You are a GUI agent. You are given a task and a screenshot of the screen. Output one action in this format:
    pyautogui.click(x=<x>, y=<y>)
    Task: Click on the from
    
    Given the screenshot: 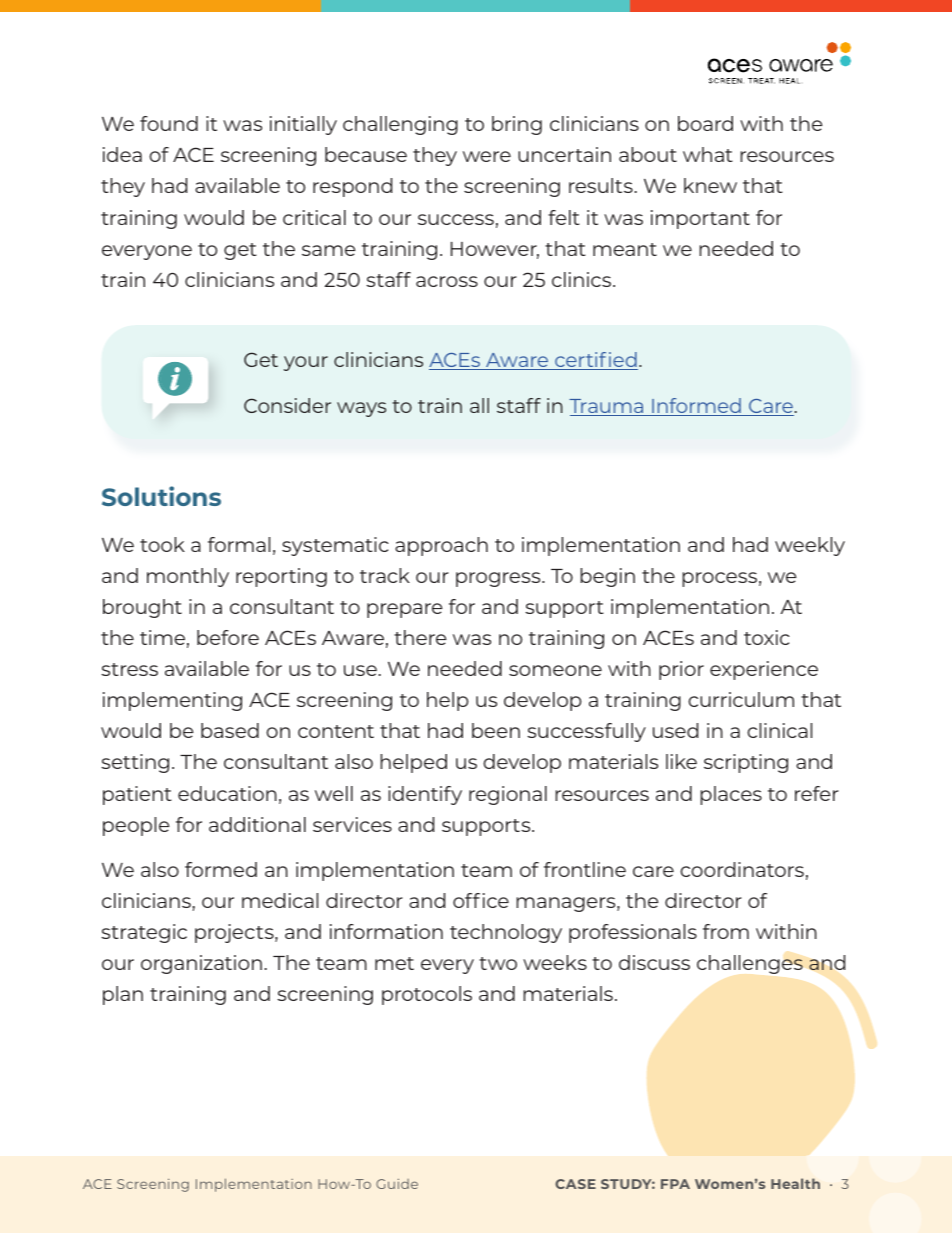 What is the action you would take?
    pyautogui.click(x=726, y=931)
